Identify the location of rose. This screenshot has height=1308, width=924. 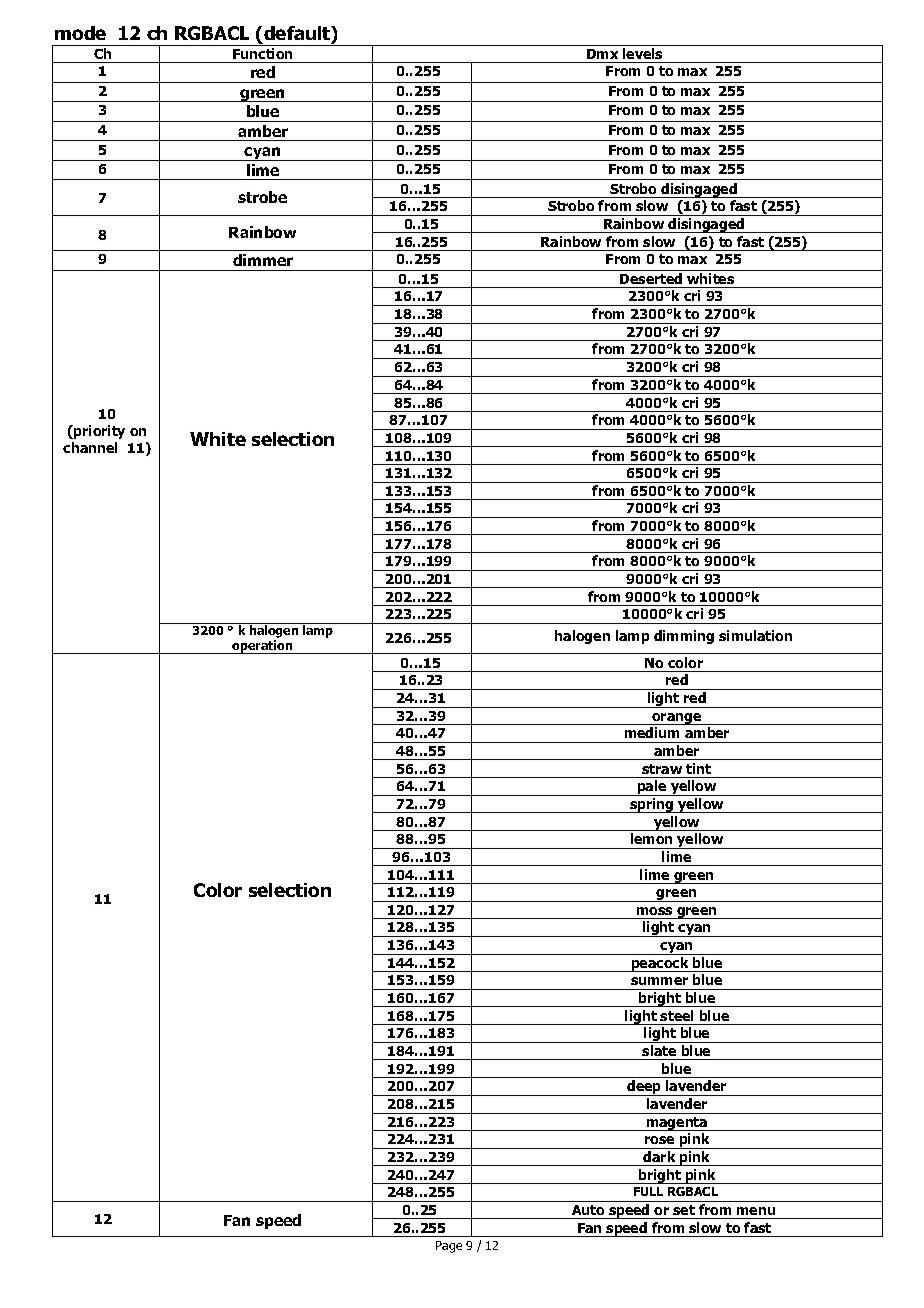
(659, 1140).
